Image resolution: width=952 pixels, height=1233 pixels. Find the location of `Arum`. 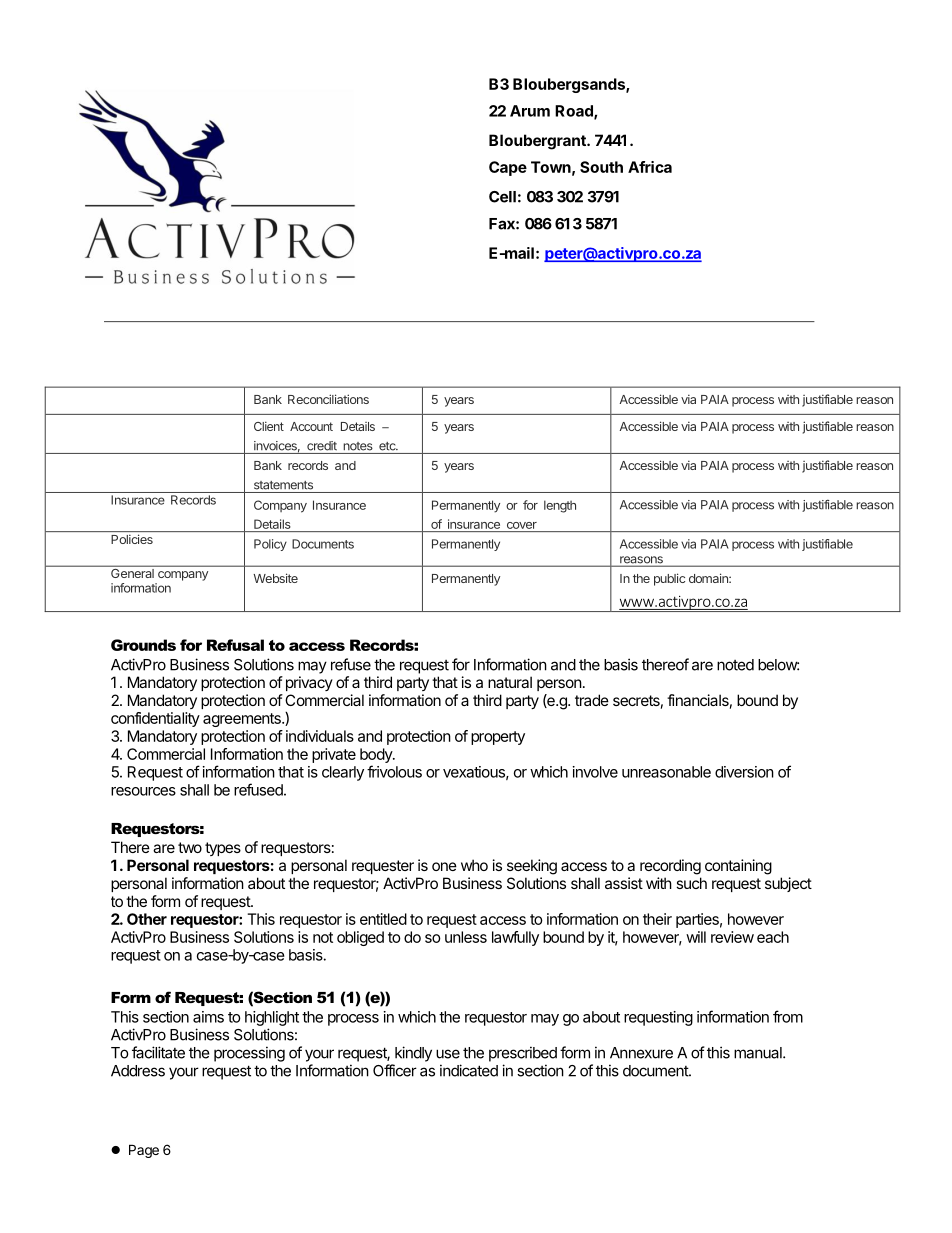

Arum is located at coordinates (530, 111).
